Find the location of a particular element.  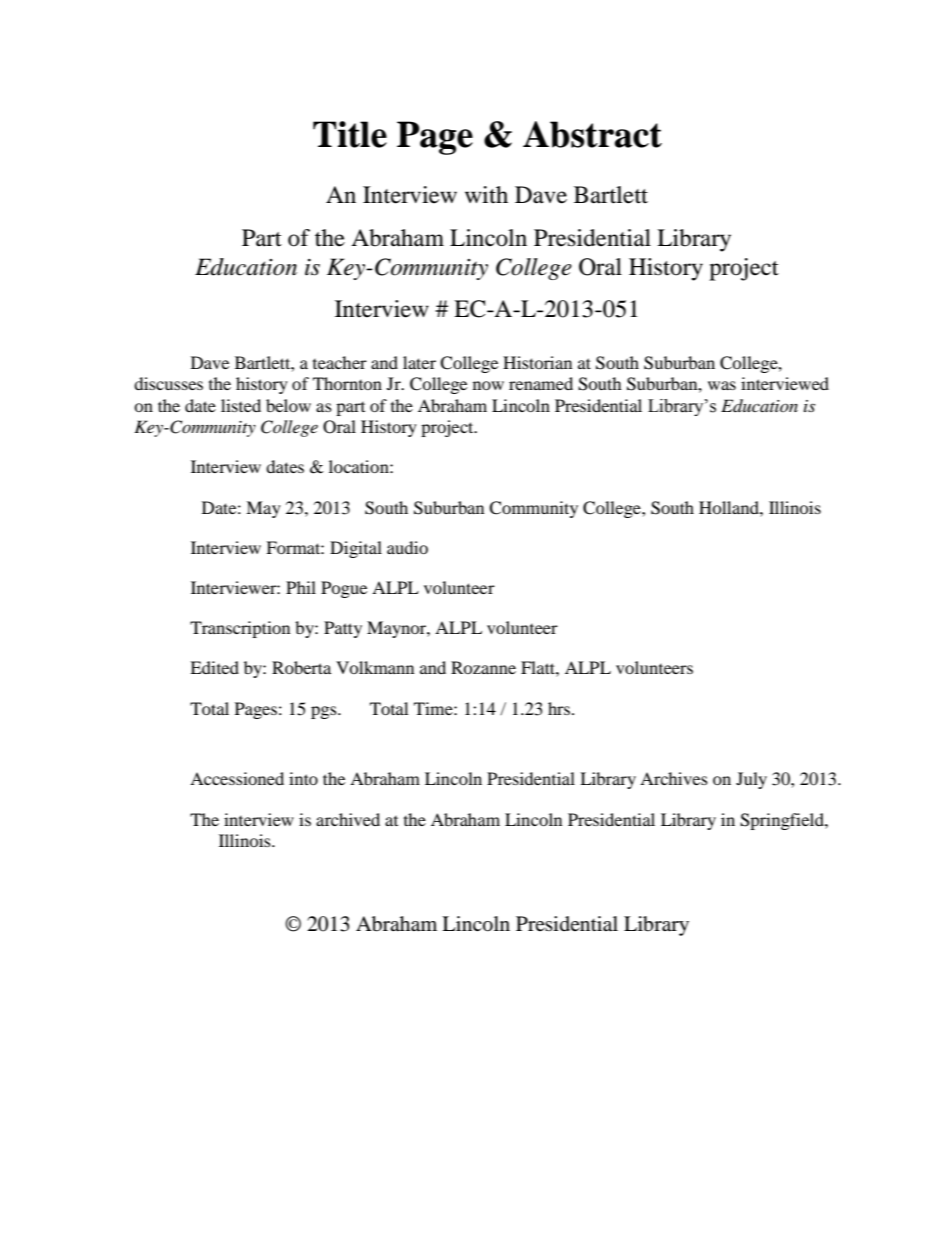

Archives is located at coordinates (674, 778).
